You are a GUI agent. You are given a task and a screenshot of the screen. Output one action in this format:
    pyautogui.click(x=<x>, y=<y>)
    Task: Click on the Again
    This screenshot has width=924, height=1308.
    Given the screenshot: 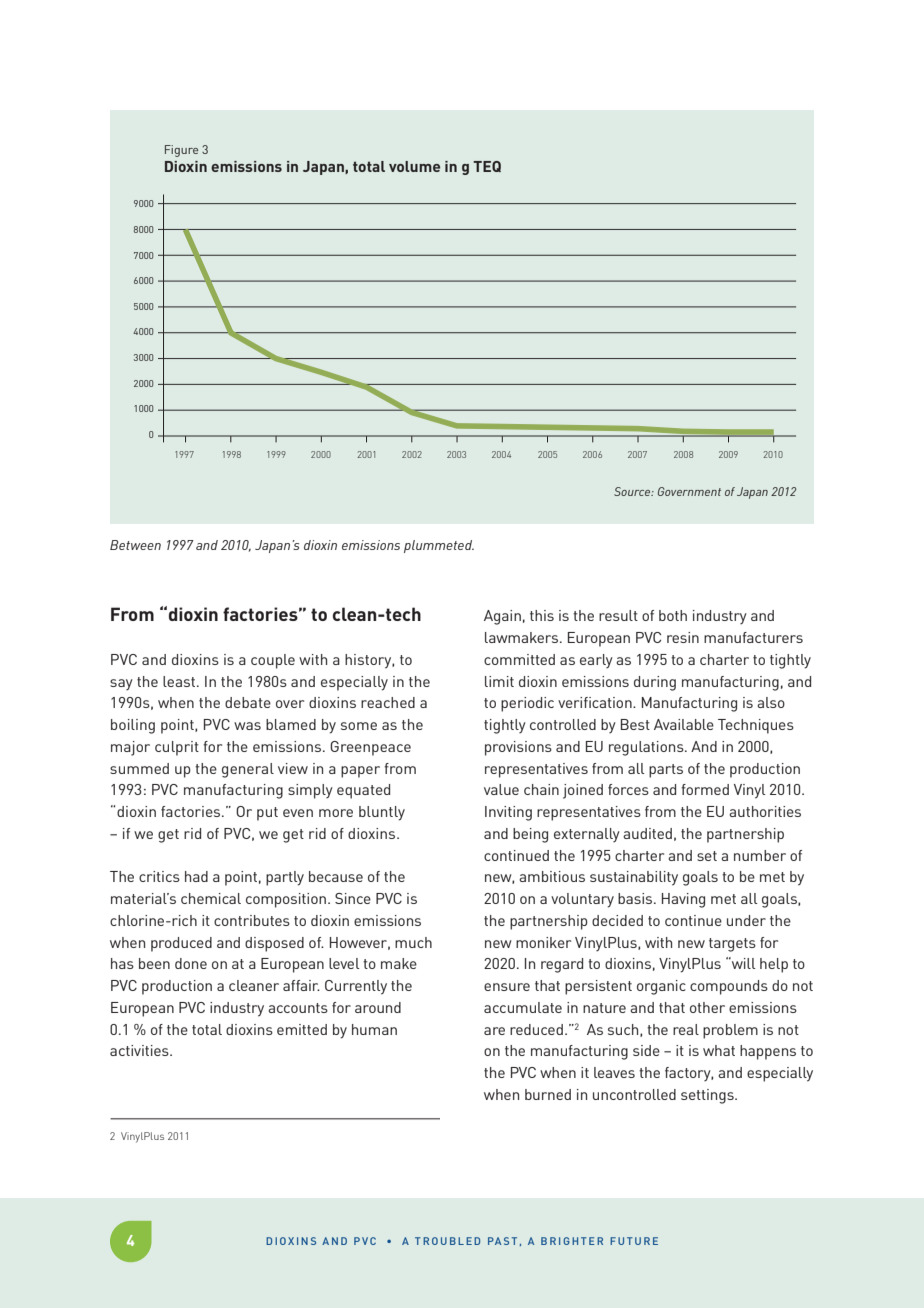 What is the action you would take?
    pyautogui.click(x=502, y=617)
